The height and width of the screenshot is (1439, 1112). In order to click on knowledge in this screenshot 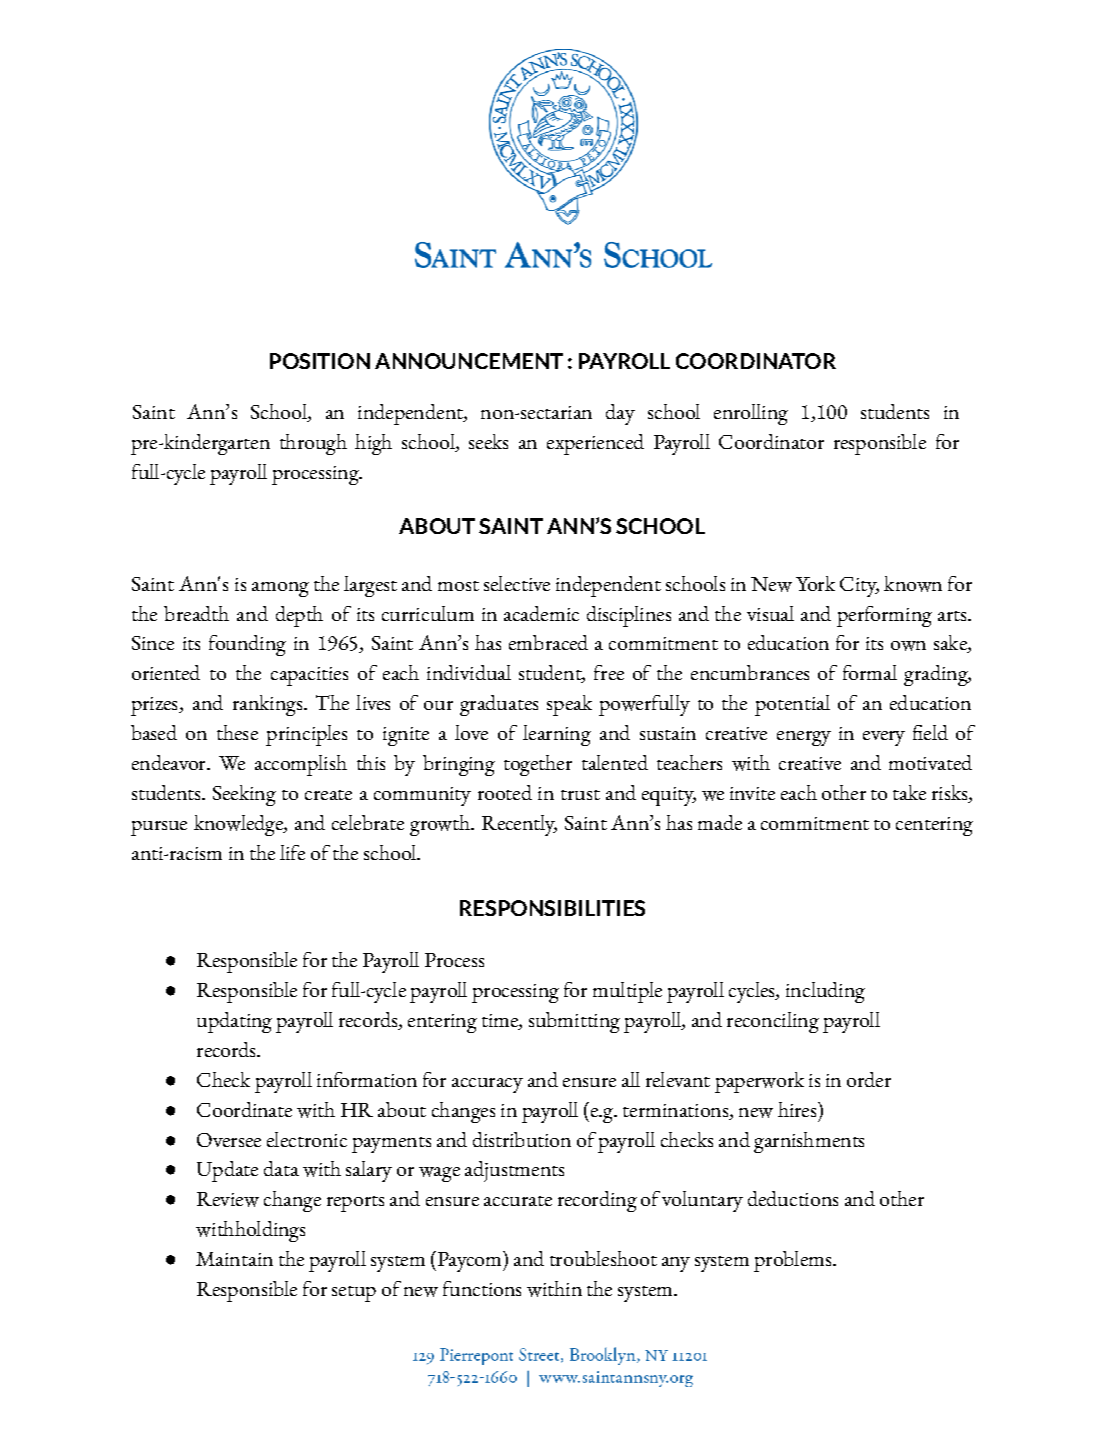, I will do `click(239, 825)`.
